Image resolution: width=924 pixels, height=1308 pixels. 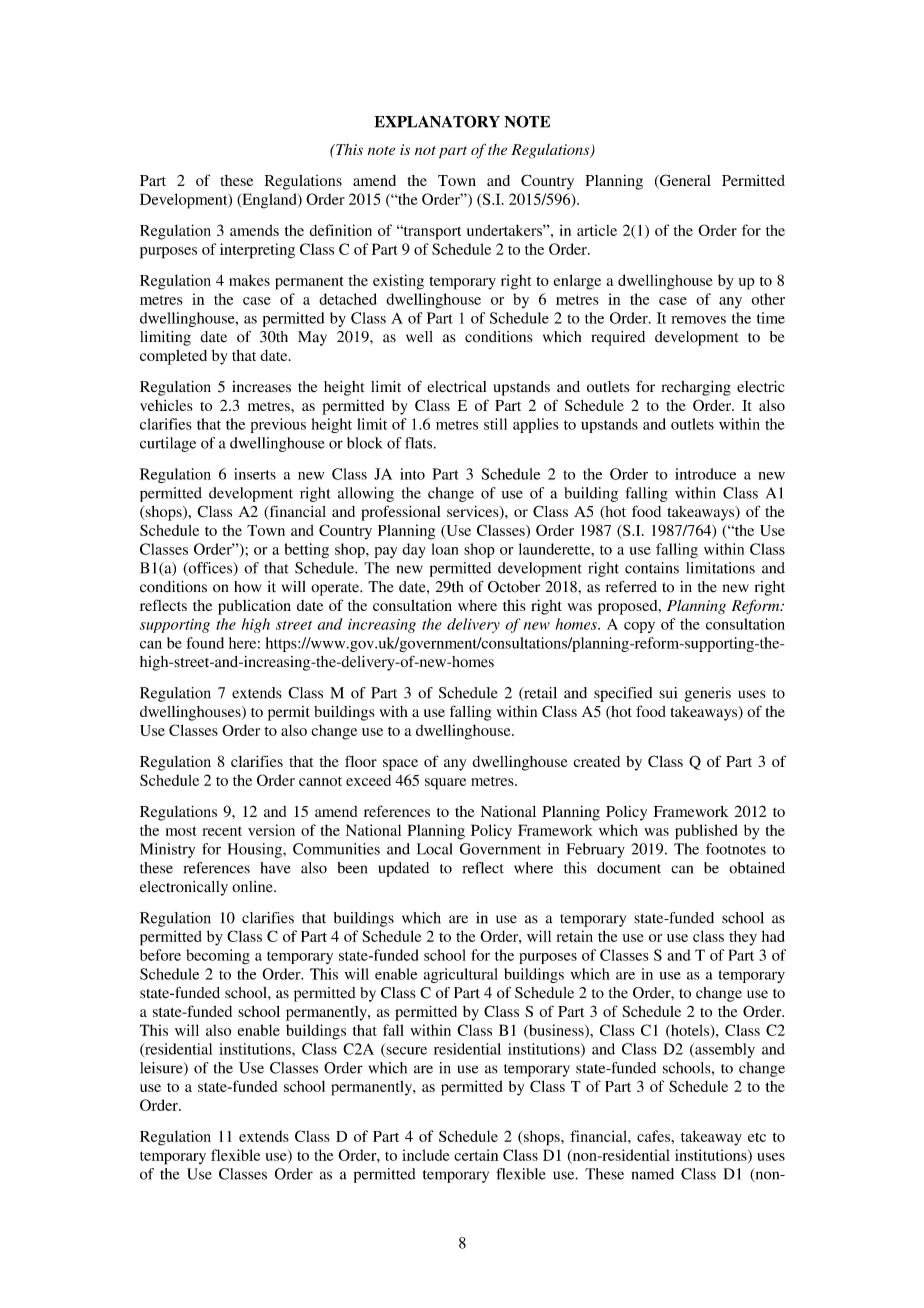 I want to click on square, so click(x=445, y=784).
